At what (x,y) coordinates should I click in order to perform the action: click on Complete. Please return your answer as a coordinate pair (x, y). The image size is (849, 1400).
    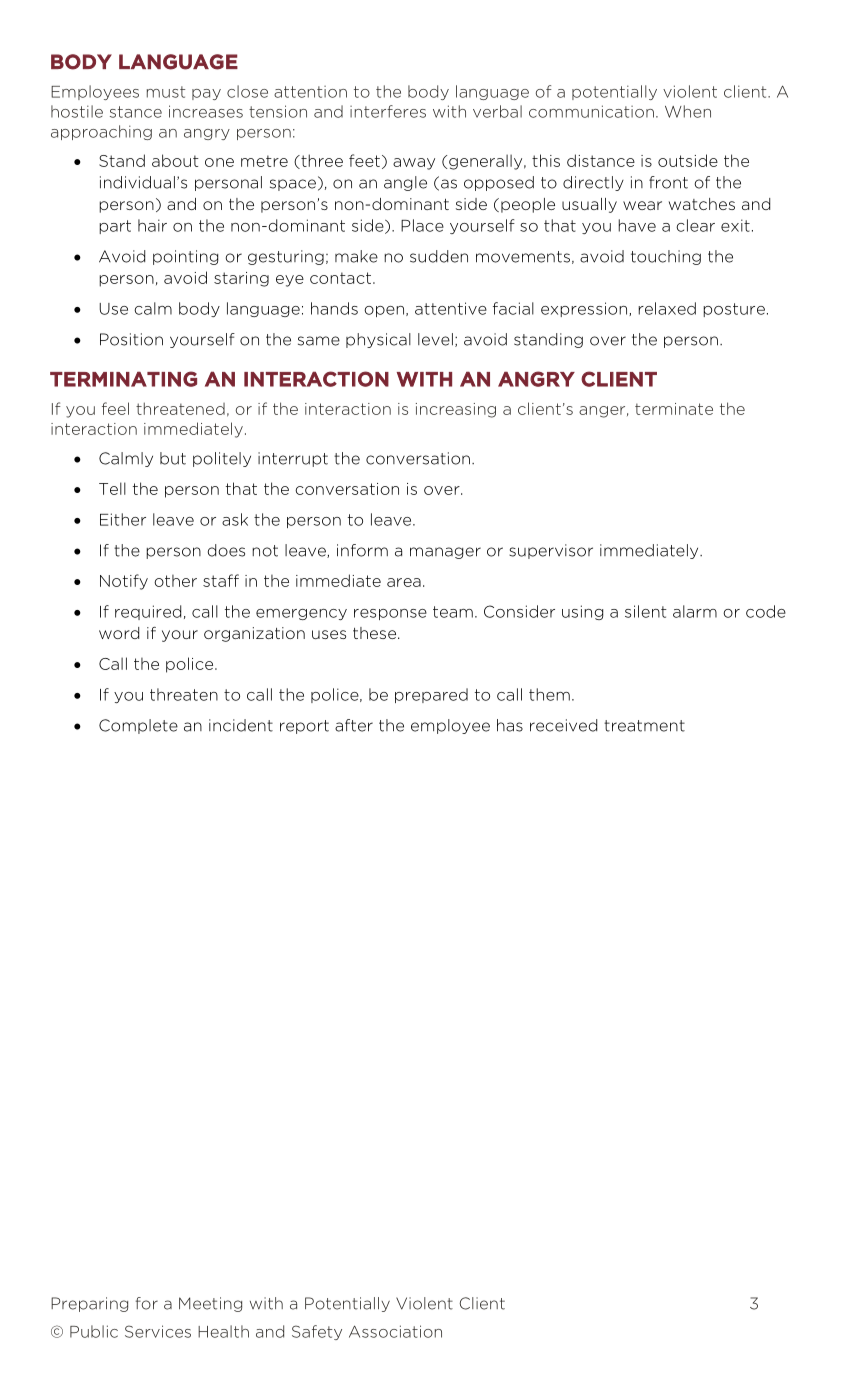
    Looking at the image, I should click on (138, 726).
